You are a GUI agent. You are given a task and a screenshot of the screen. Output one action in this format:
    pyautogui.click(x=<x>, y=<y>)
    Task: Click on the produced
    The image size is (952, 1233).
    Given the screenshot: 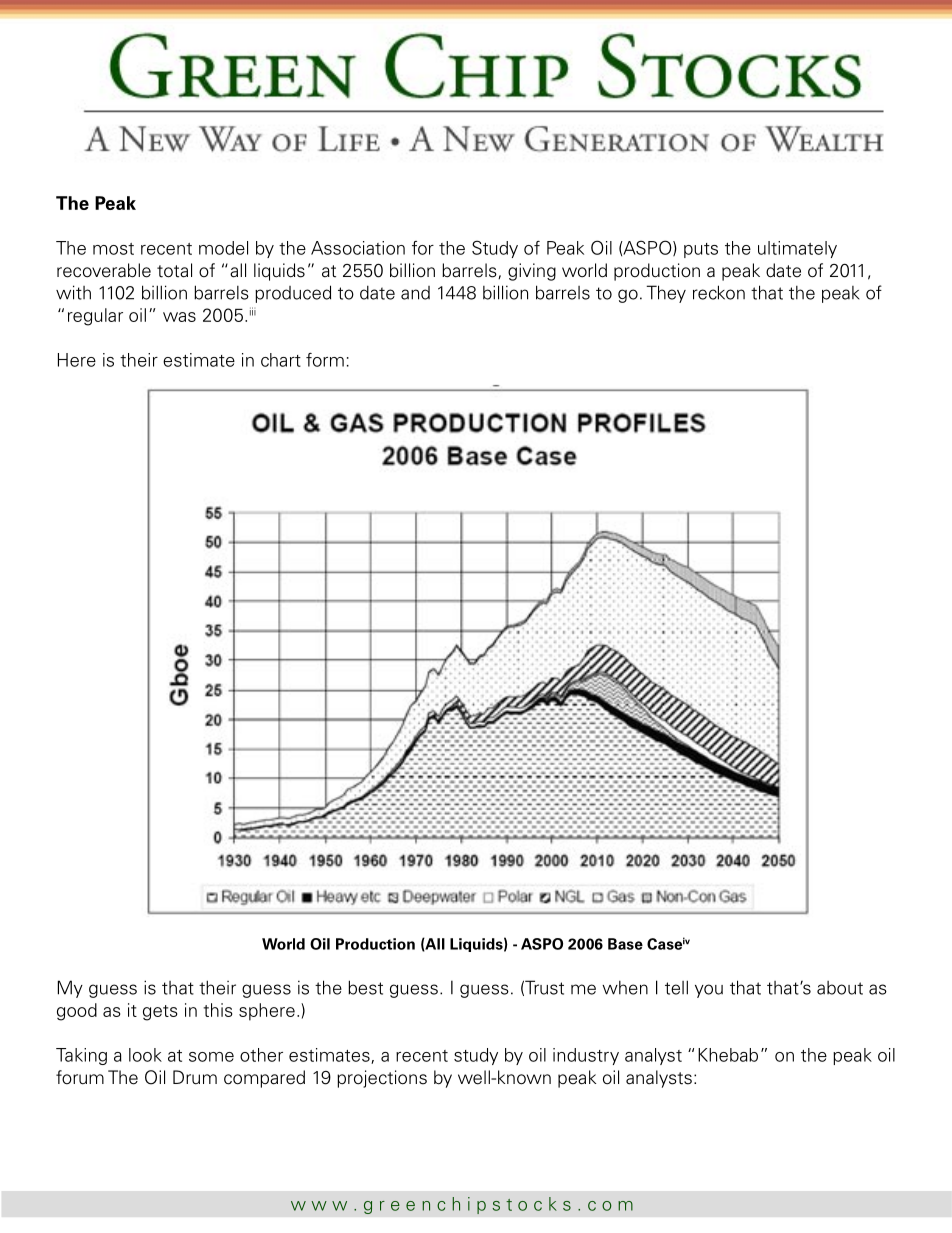 What is the action you would take?
    pyautogui.click(x=293, y=294)
